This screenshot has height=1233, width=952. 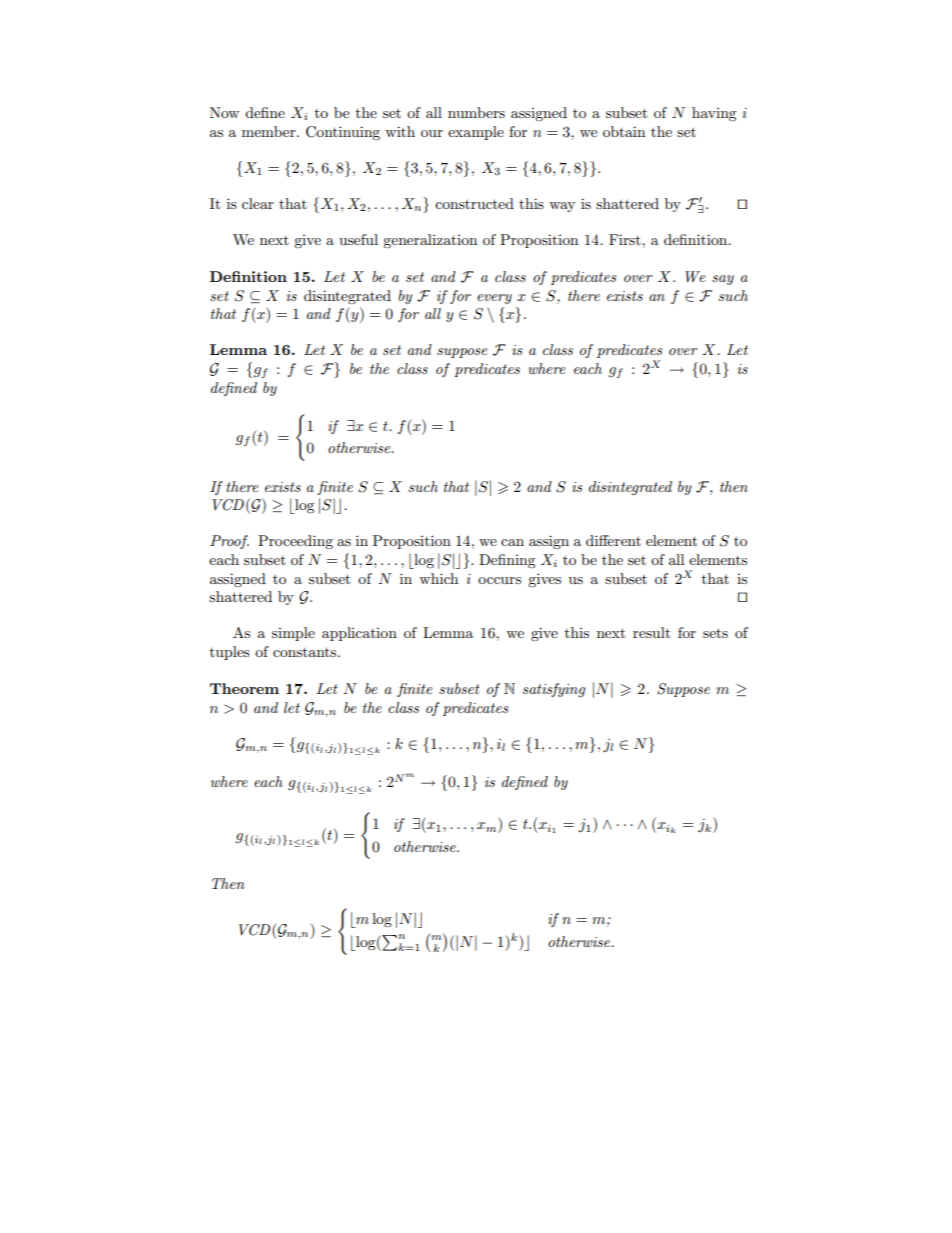 I want to click on constants, so click(x=306, y=652).
